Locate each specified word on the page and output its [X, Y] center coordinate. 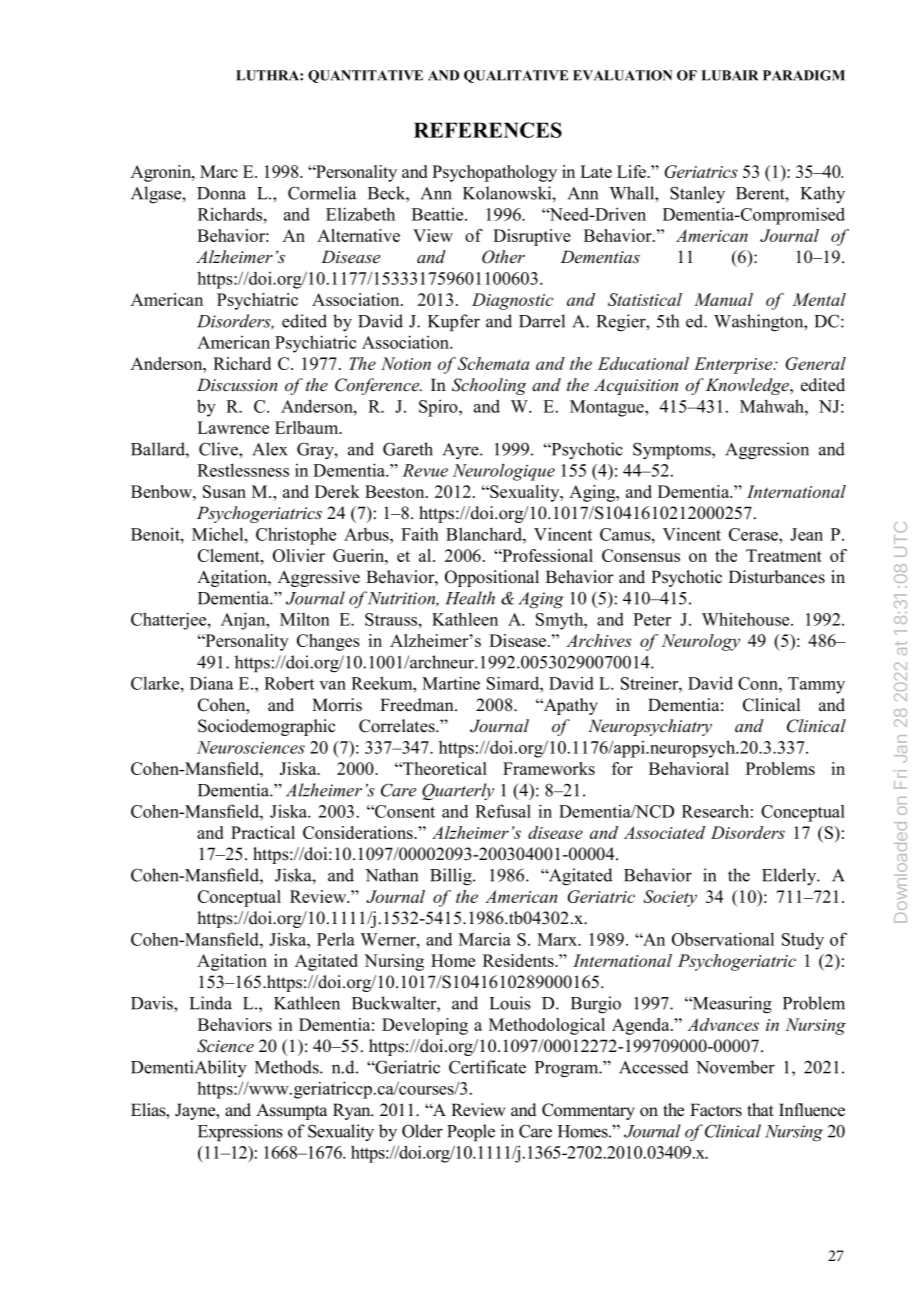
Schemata [493, 363]
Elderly [790, 876]
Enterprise [734, 365]
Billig [452, 877]
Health [470, 598]
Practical [263, 832]
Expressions [240, 1133]
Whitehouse [747, 619]
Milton [305, 619]
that [760, 1109]
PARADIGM [804, 75]
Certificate [487, 1067]
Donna [221, 193]
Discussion [237, 385]
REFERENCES [488, 130]
